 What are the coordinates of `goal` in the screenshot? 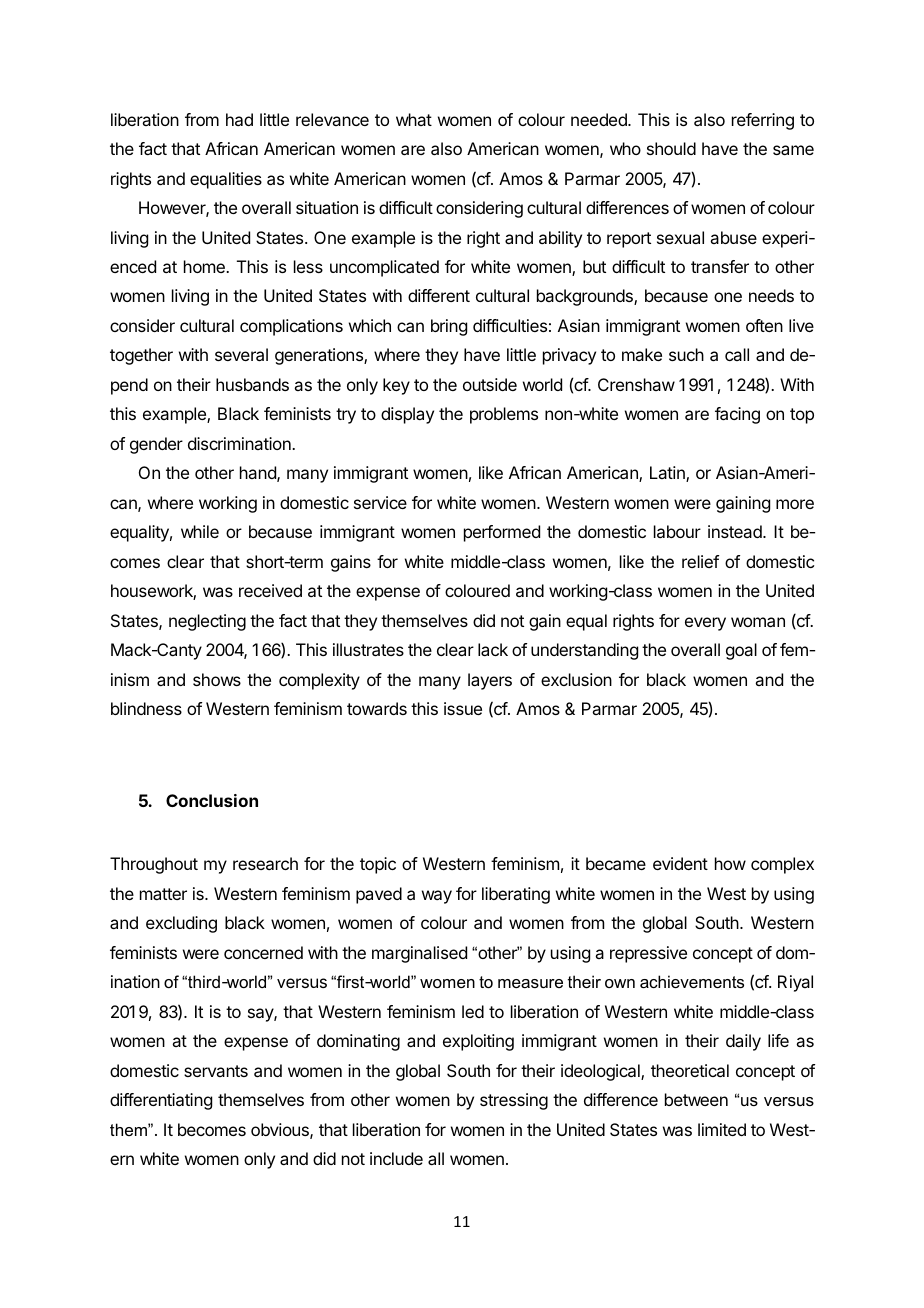 It's located at (741, 651).
